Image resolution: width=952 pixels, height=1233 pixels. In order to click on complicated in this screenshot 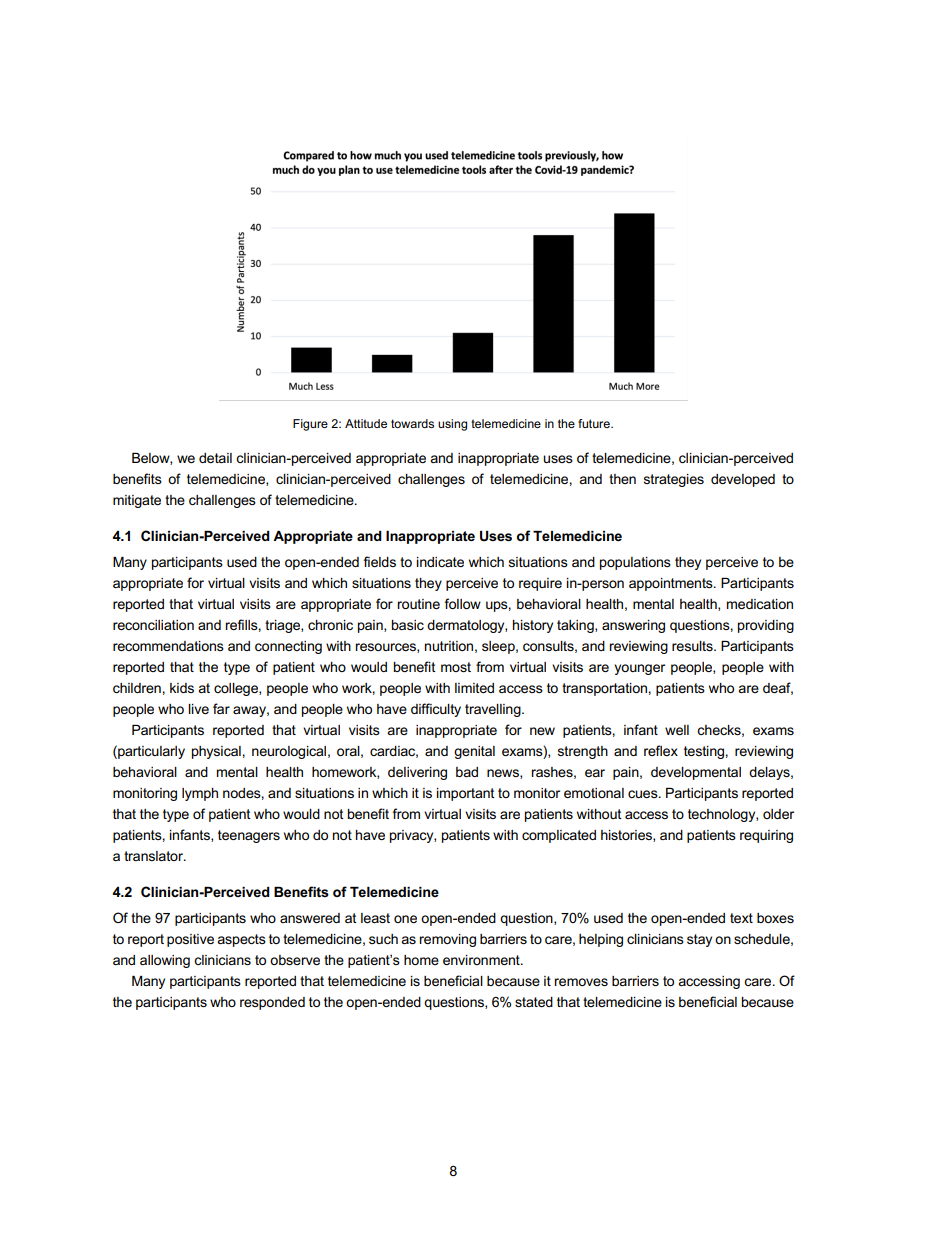, I will do `click(559, 836)`.
